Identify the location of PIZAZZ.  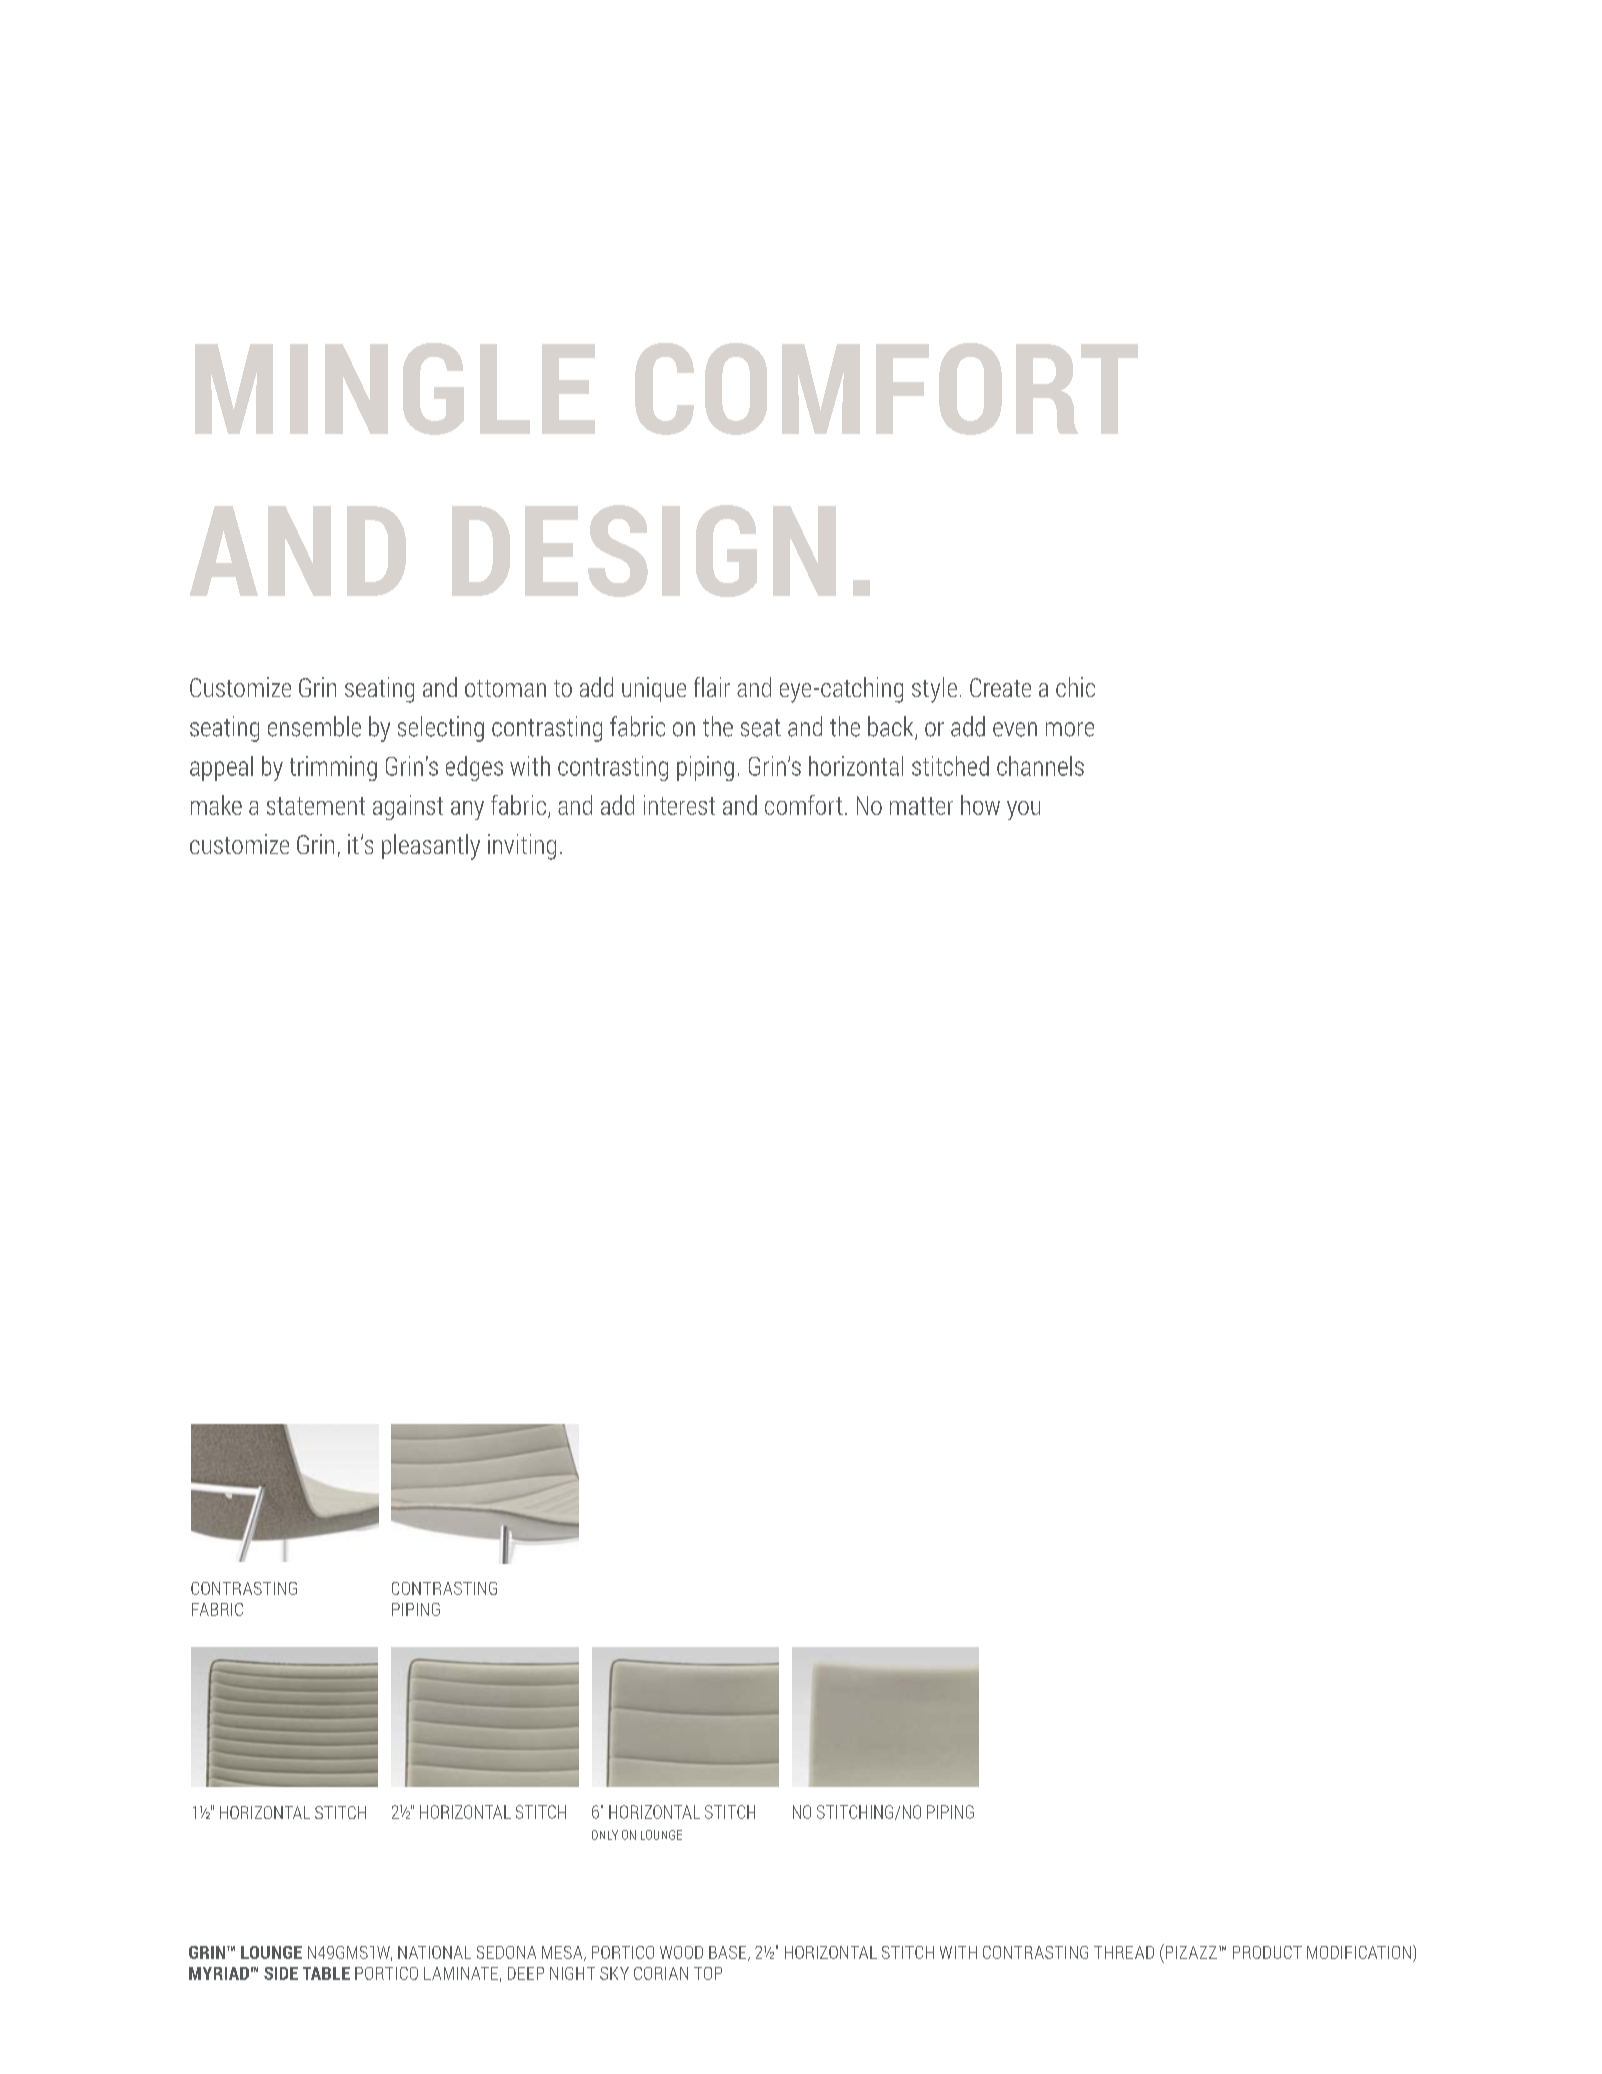
(1190, 1951).
